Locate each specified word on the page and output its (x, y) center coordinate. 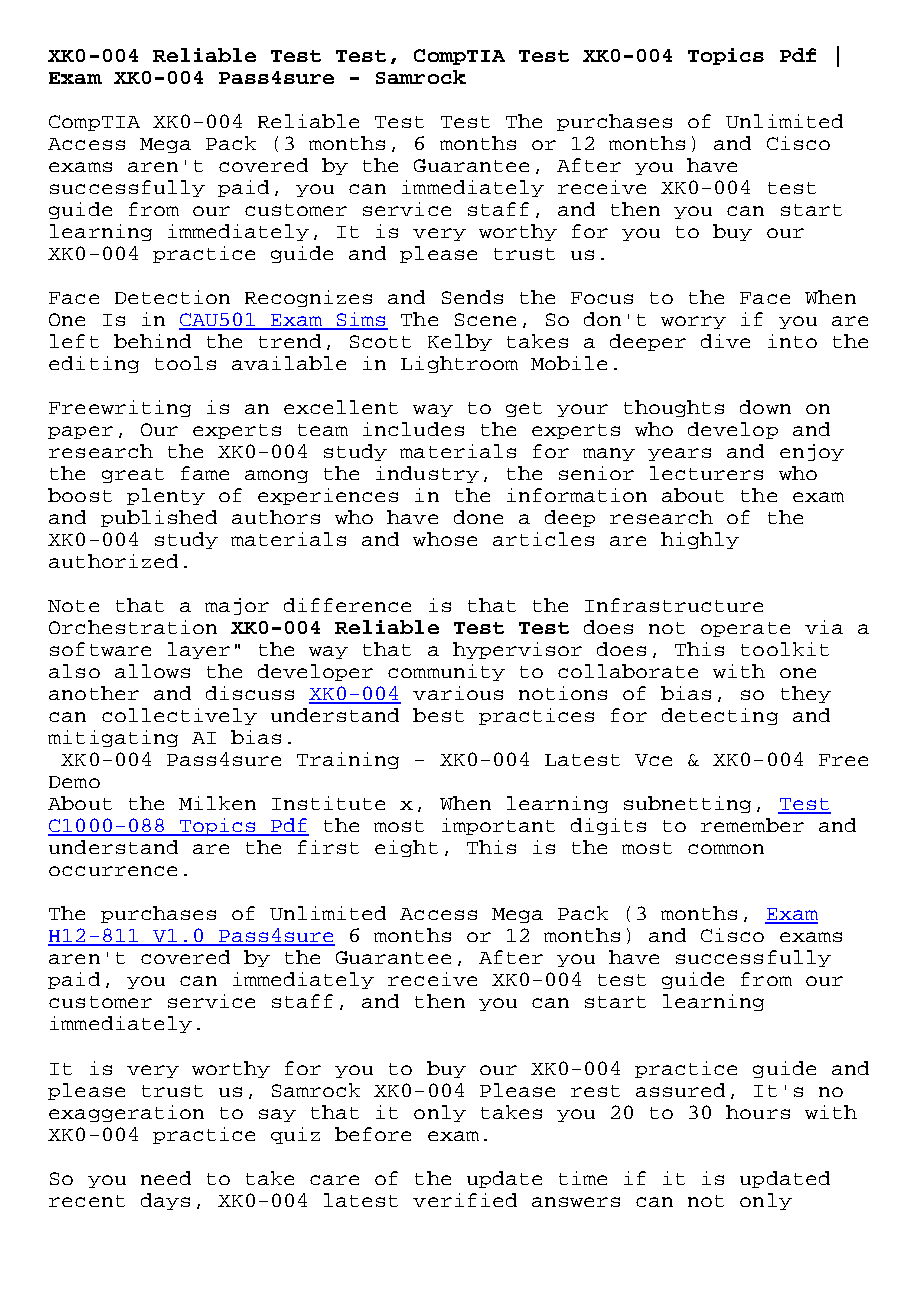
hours (758, 1112)
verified (465, 1200)
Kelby (460, 342)
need (166, 1178)
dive (725, 341)
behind (152, 341)
